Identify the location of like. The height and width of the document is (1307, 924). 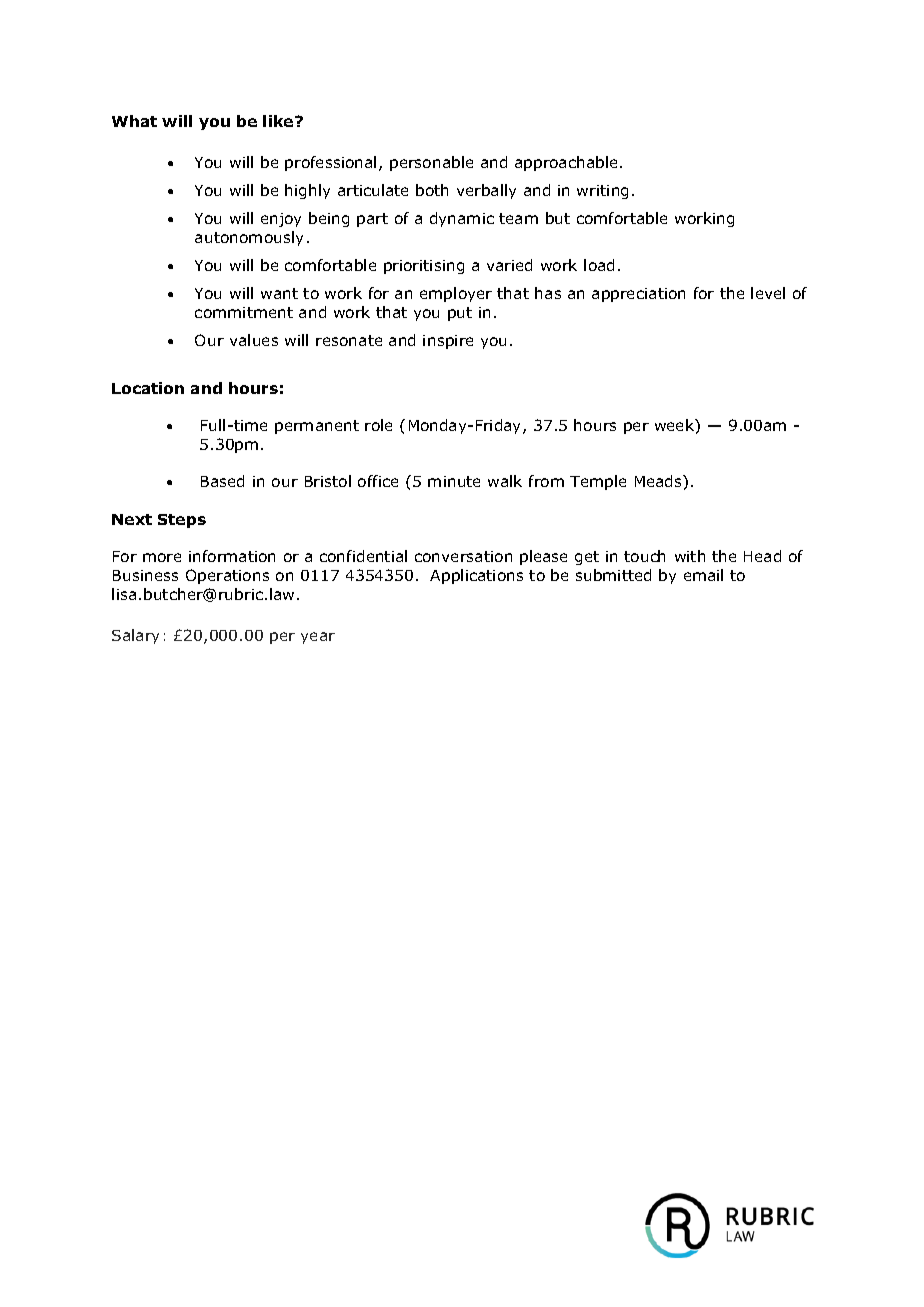
(279, 121).
